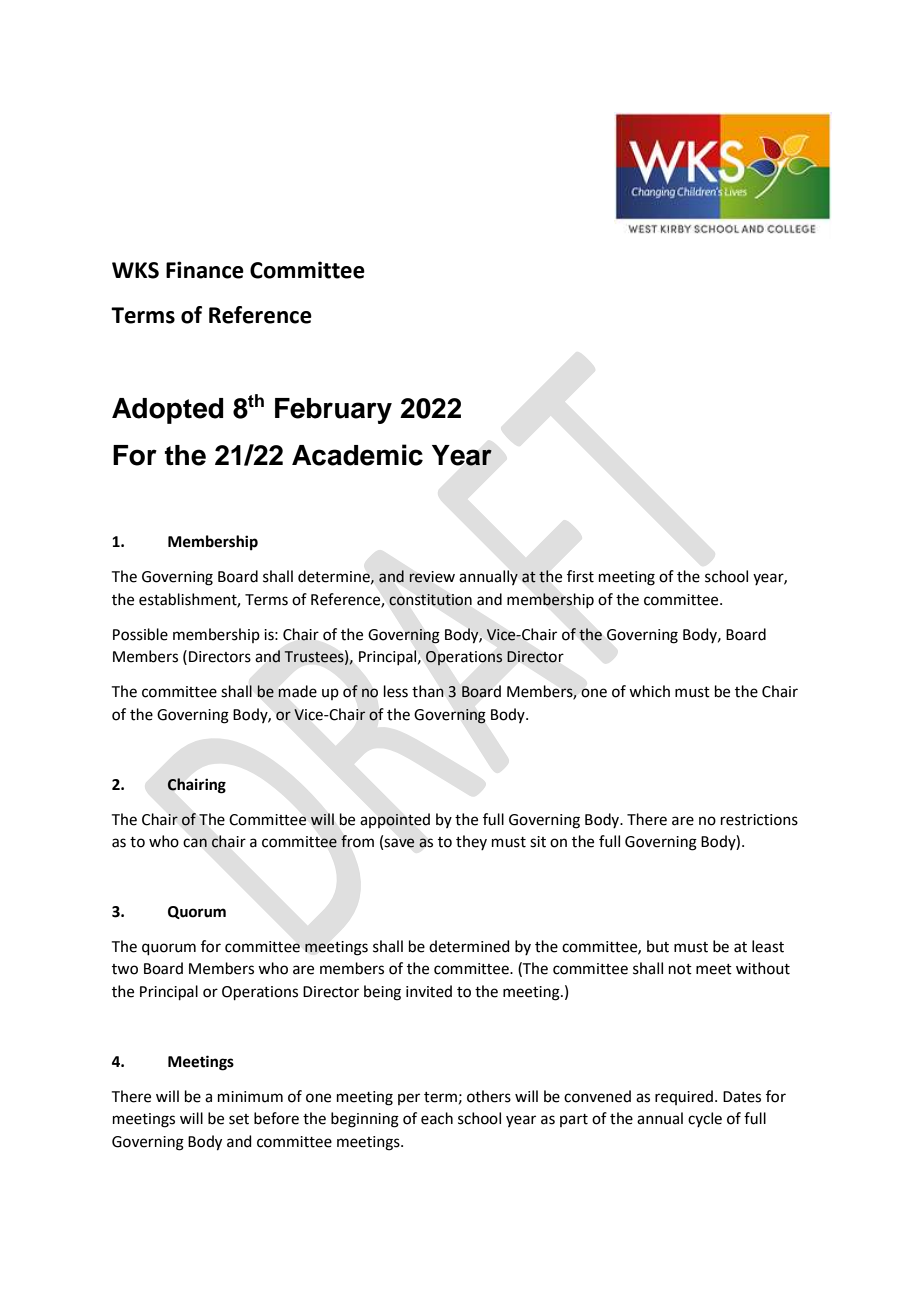 The width and height of the screenshot is (924, 1308). What do you see at coordinates (297, 691) in the screenshot?
I see `made` at bounding box center [297, 691].
